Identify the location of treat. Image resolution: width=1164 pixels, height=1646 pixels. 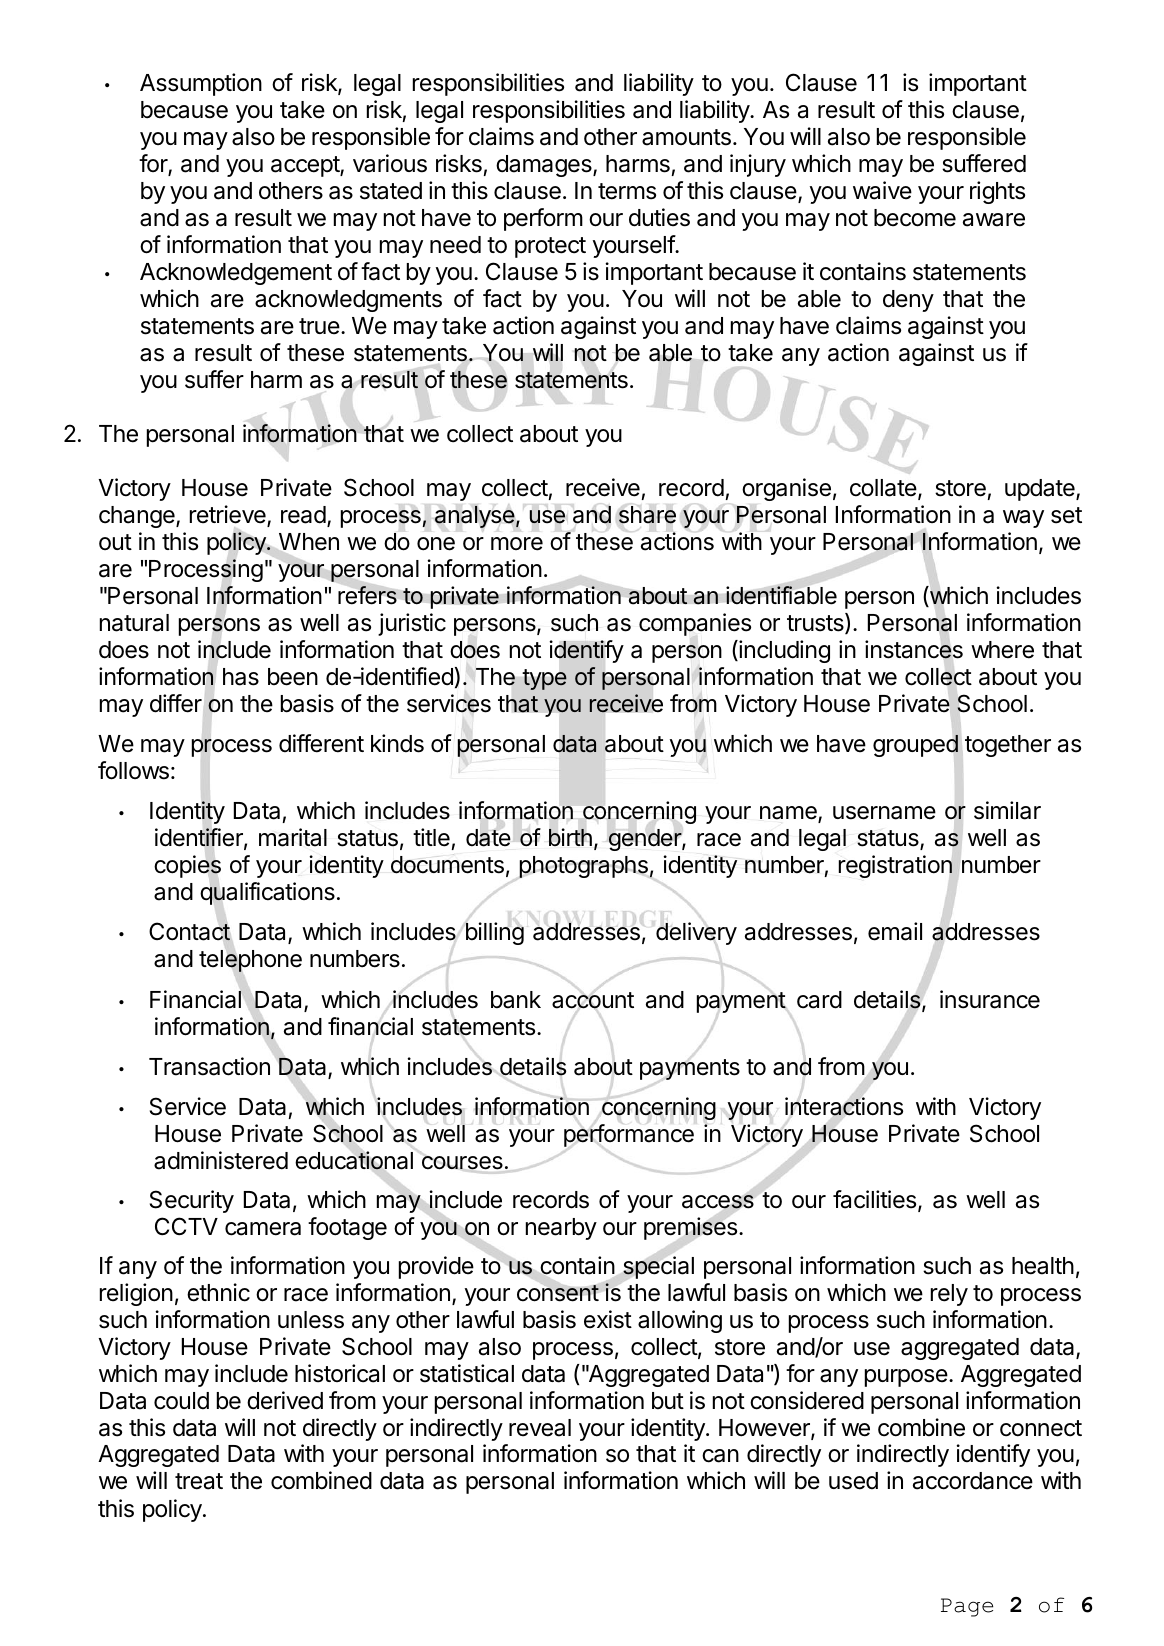
(199, 1481).
